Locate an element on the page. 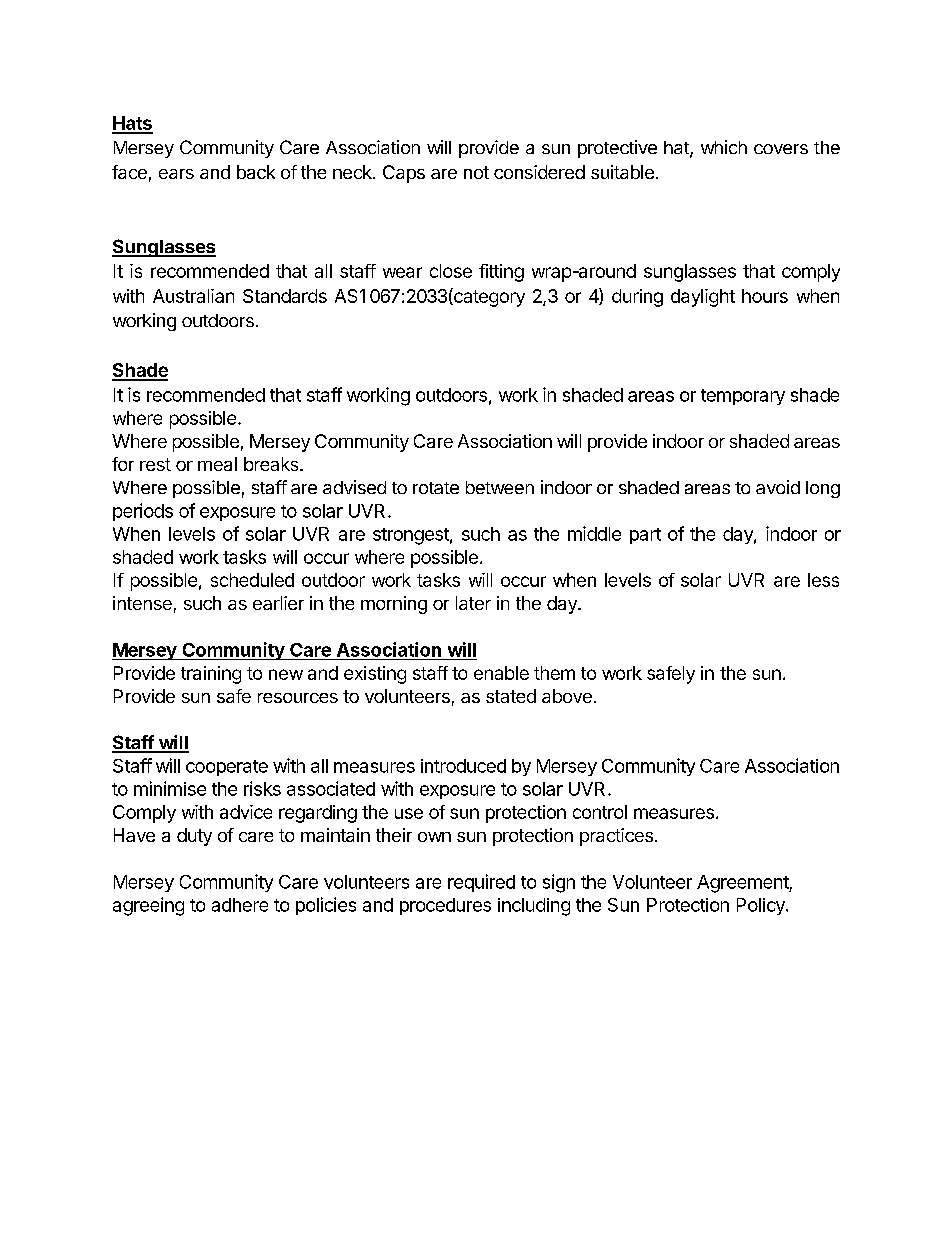 This document has height=1233, width=952. training is located at coordinates (211, 675).
